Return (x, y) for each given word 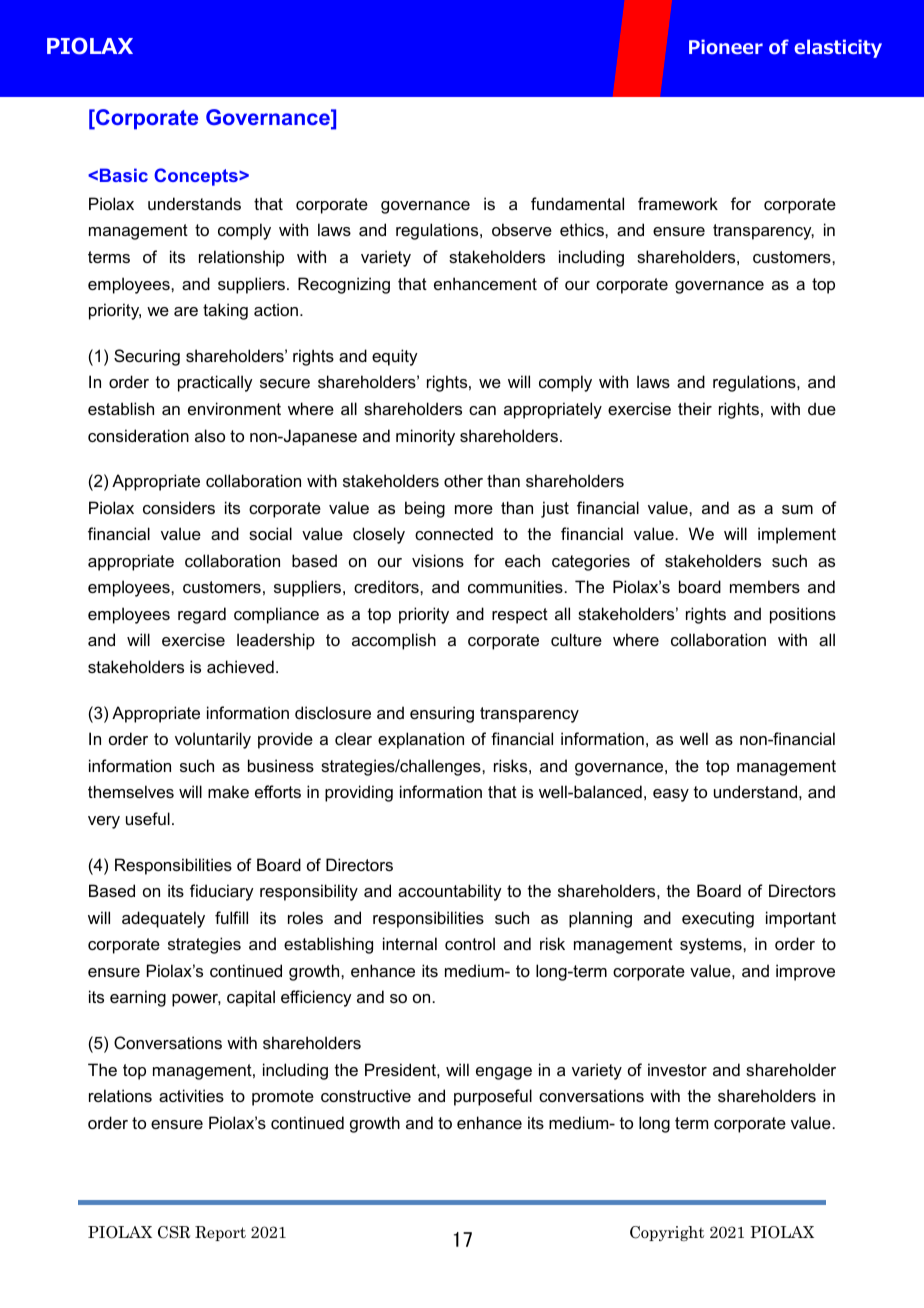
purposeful (493, 1097)
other (463, 480)
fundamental (577, 203)
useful (148, 818)
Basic (124, 175)
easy (671, 795)
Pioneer (726, 47)
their (695, 408)
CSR (174, 1232)
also (210, 435)
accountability (450, 892)
